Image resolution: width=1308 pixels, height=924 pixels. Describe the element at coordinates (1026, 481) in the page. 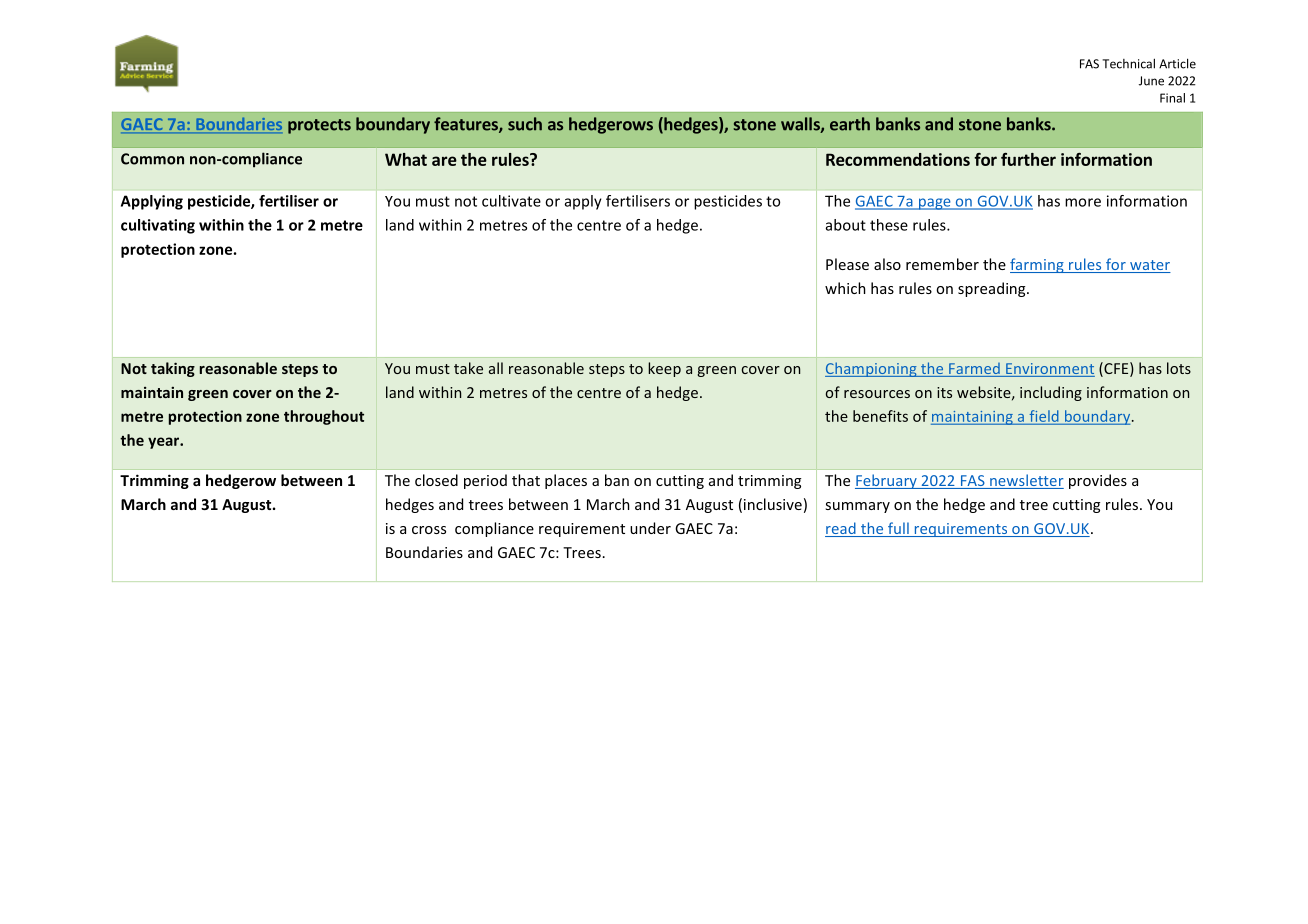

I see `newsletter` at that location.
